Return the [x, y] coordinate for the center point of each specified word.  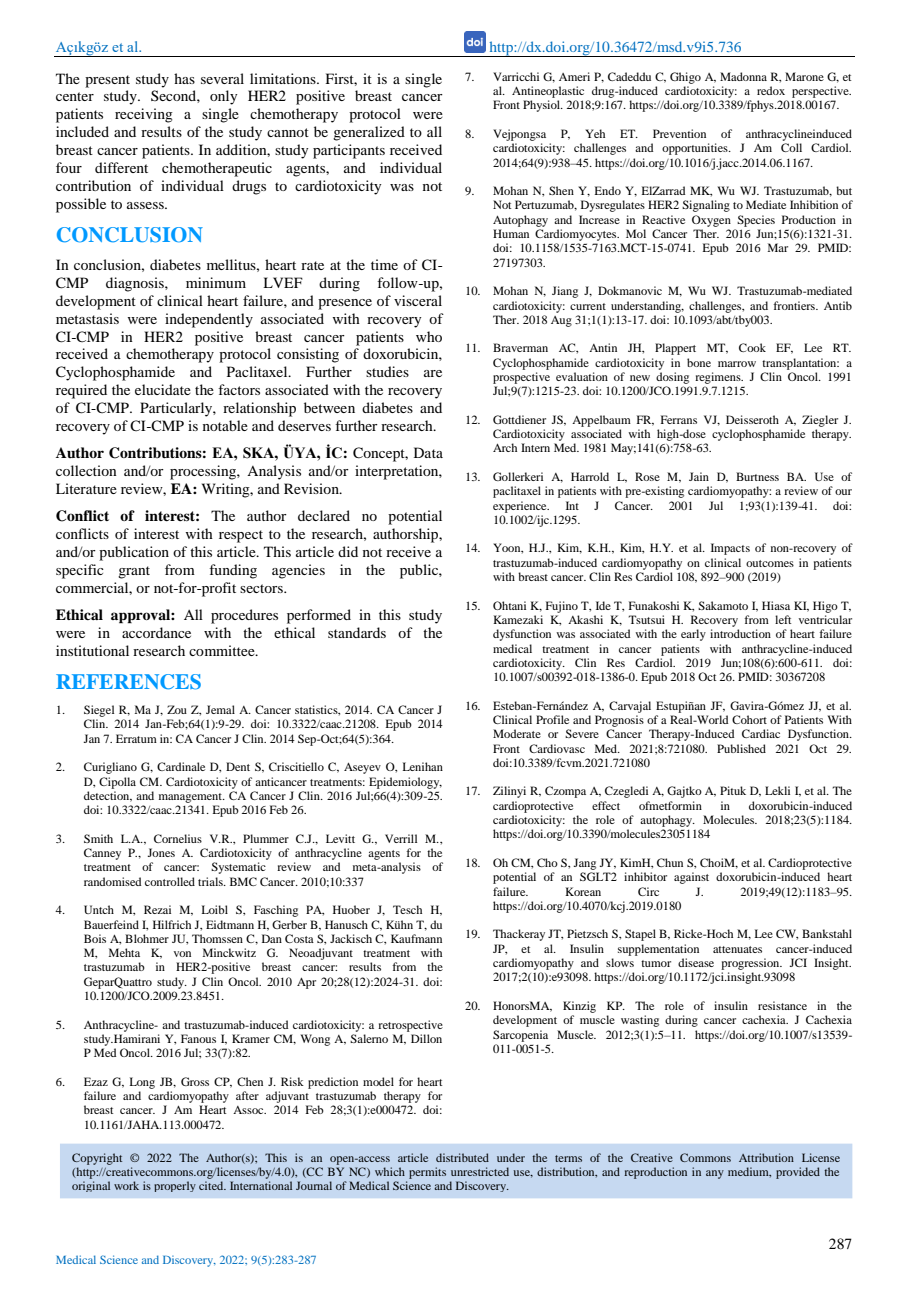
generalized [369, 133]
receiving [144, 115]
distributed [462, 1157]
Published [741, 748]
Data [428, 452]
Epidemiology [405, 783]
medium [749, 1172]
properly [175, 1186]
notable [225, 425]
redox [771, 90]
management [191, 798]
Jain [699, 476]
